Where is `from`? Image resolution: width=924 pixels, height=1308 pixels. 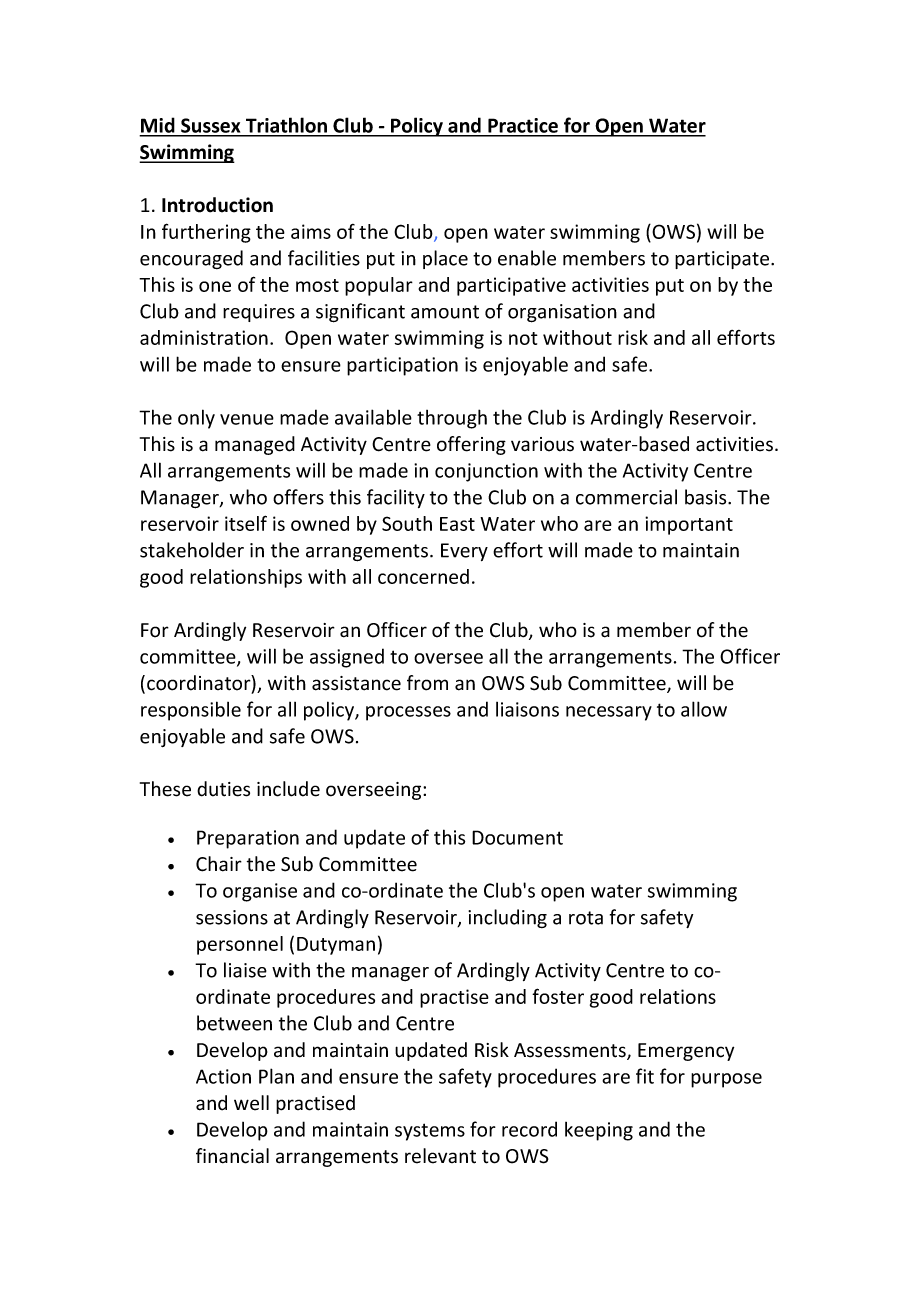
from is located at coordinates (427, 683).
